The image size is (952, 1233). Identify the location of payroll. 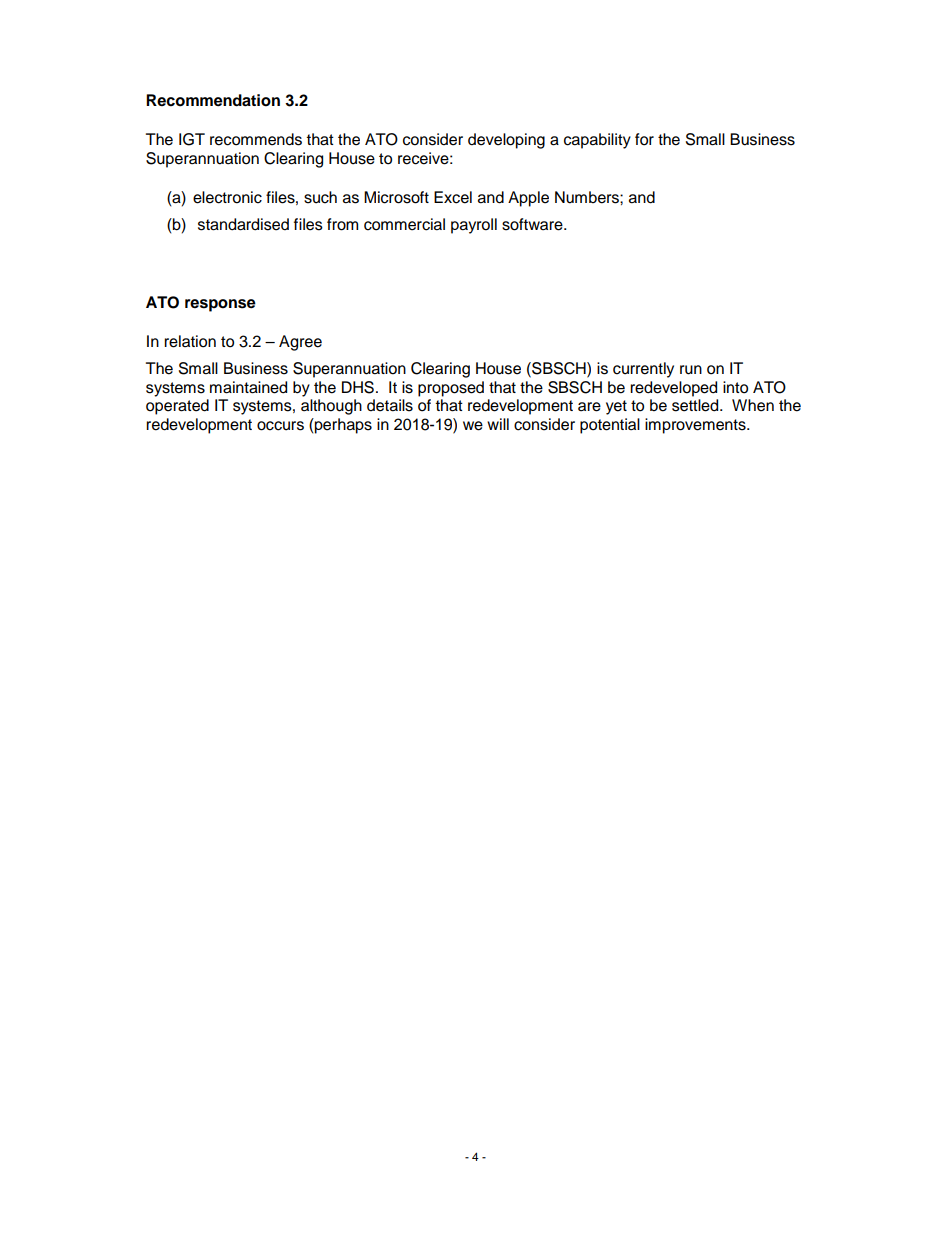
(474, 226).
